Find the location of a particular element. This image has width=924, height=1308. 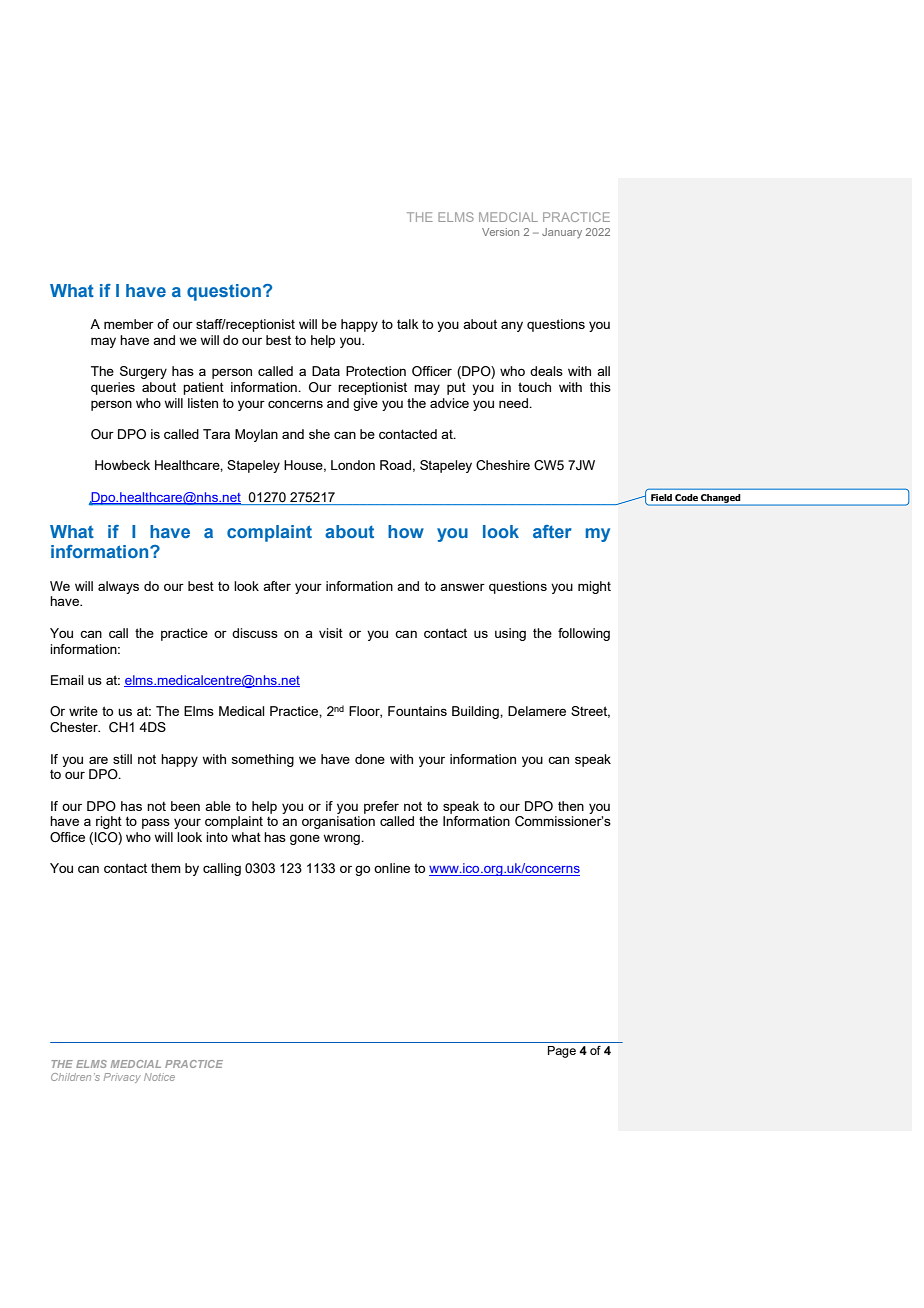

then is located at coordinates (571, 806).
